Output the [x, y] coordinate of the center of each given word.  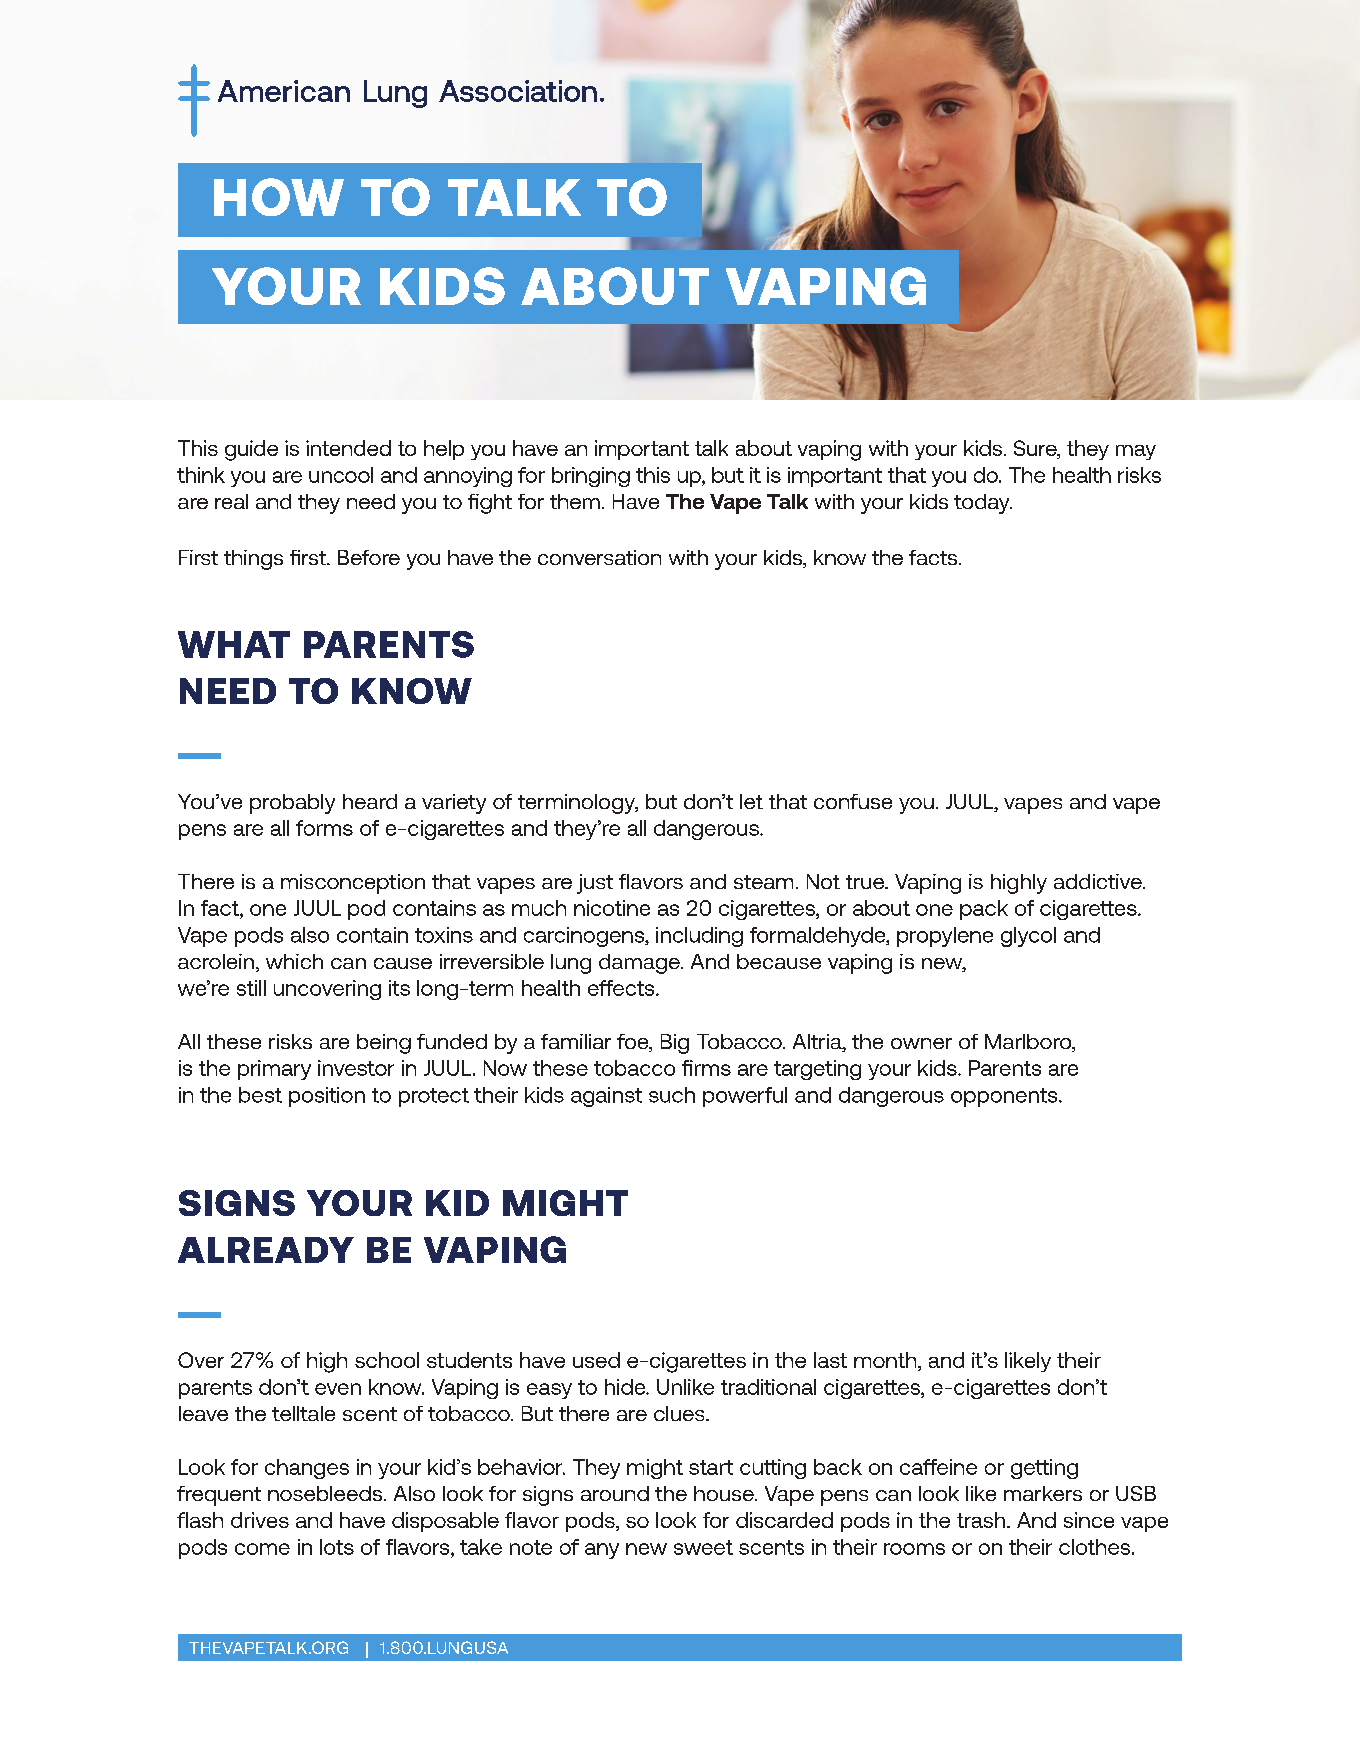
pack [984, 910]
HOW [279, 197]
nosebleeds [325, 1493]
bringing [591, 477]
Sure [1036, 449]
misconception [353, 884]
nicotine [612, 908]
